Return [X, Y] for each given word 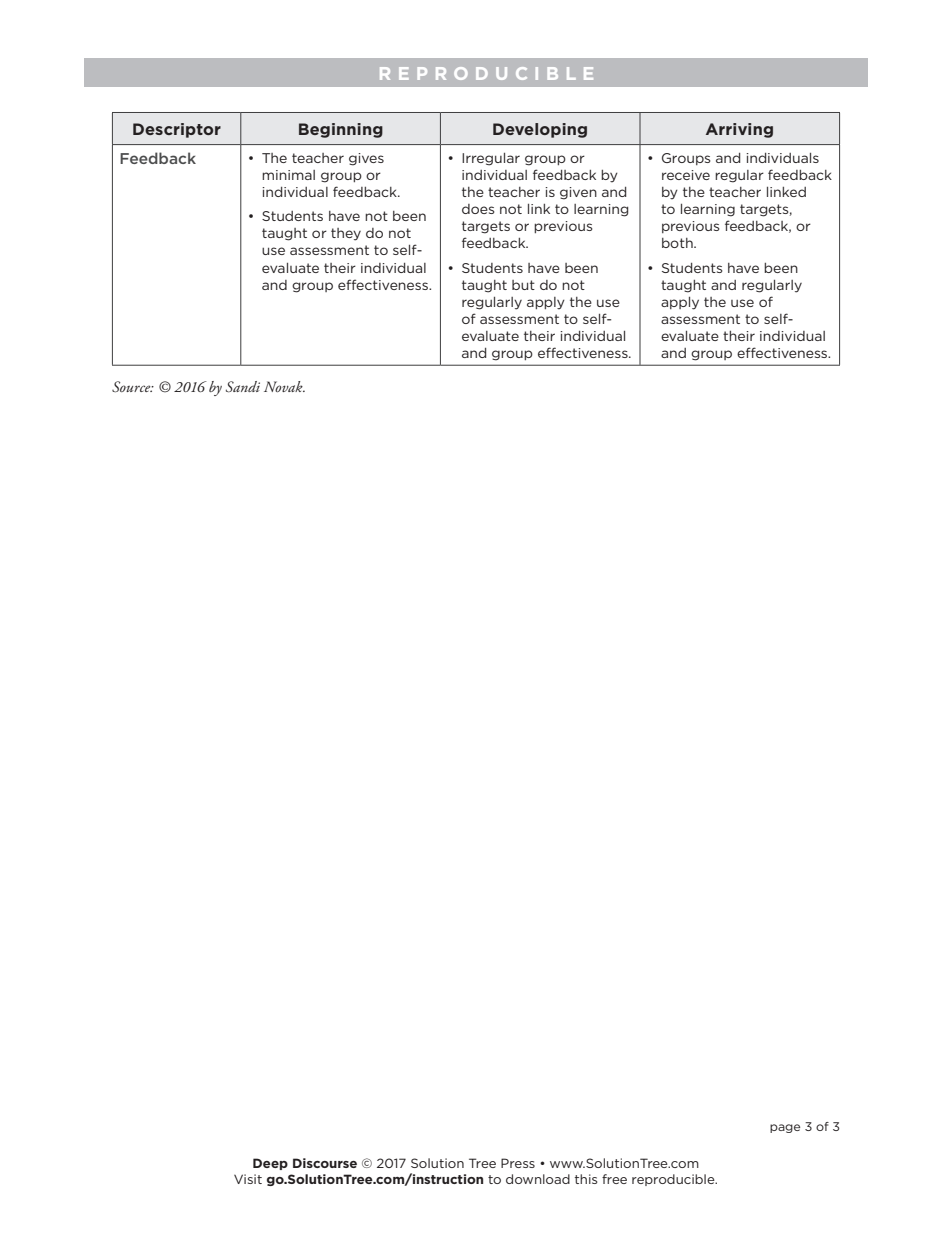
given [578, 193]
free [614, 1179]
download [538, 1179]
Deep [270, 1164]
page [785, 1128]
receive [686, 175]
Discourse [325, 1163]
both [678, 243]
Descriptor [177, 130]
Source [132, 386]
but [523, 285]
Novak [284, 386]
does [478, 209]
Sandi [243, 387]
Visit [248, 1179]
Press [518, 1163]
